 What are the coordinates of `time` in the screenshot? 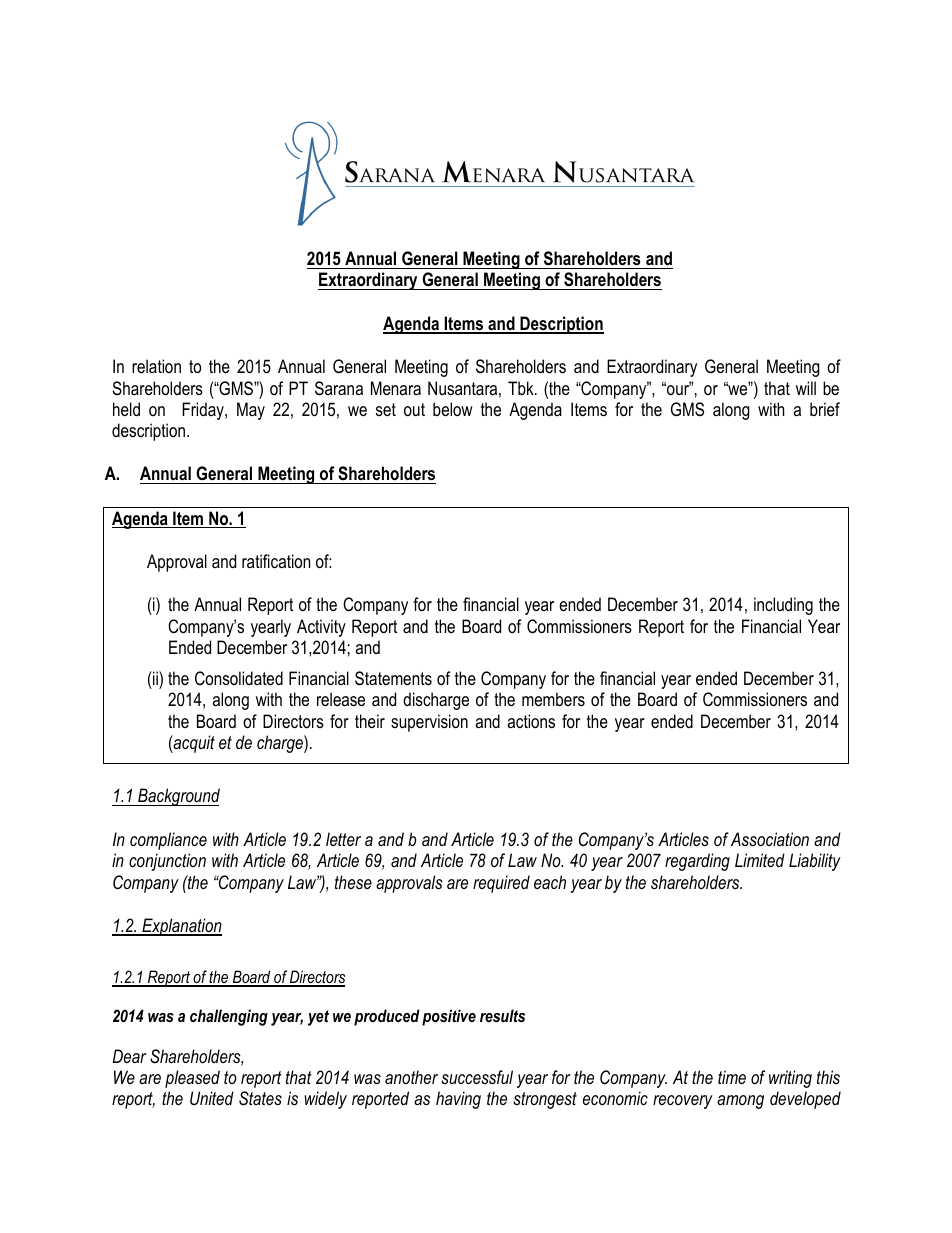 It's located at (732, 1077).
